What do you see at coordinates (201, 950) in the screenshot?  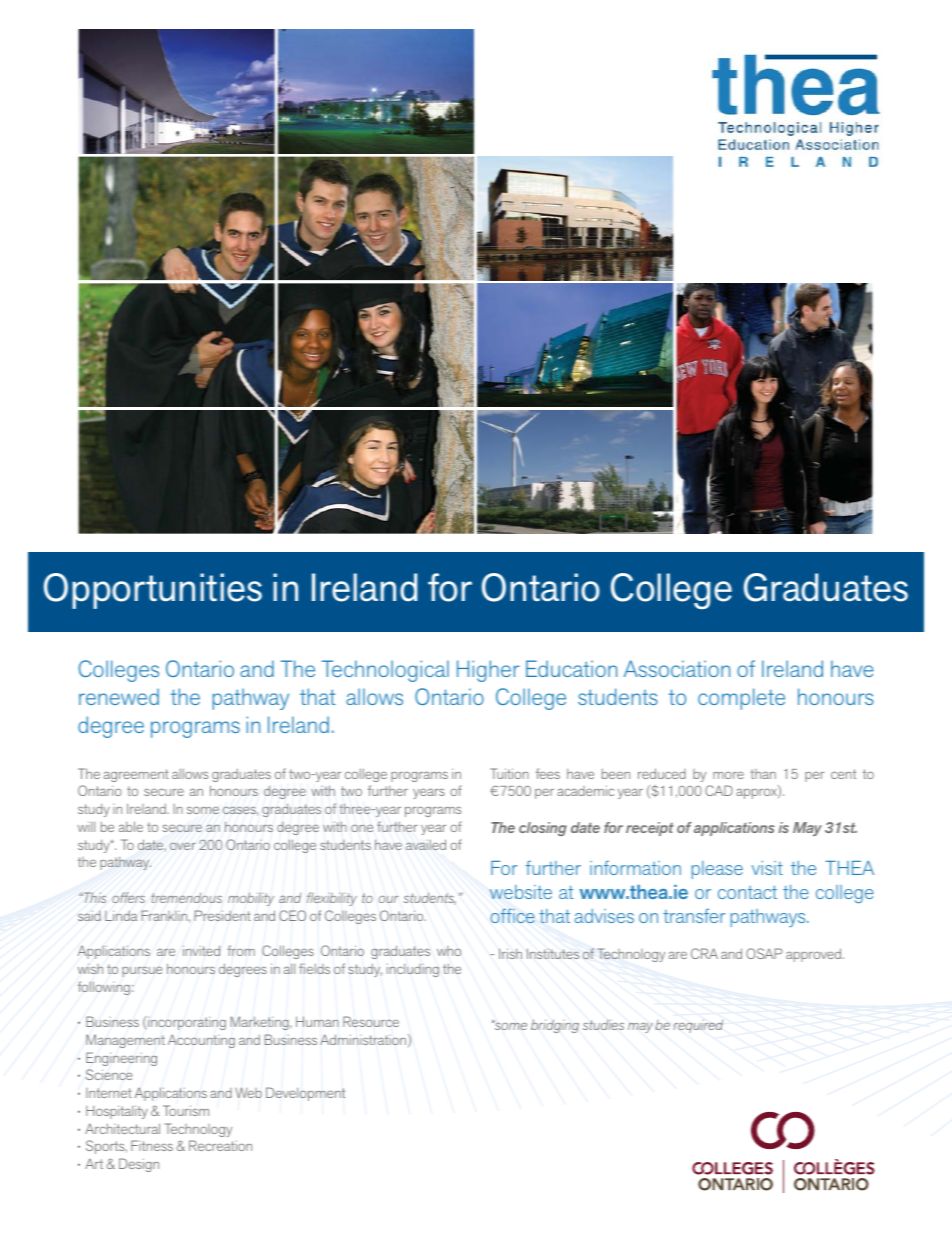 I see `invited` at bounding box center [201, 950].
